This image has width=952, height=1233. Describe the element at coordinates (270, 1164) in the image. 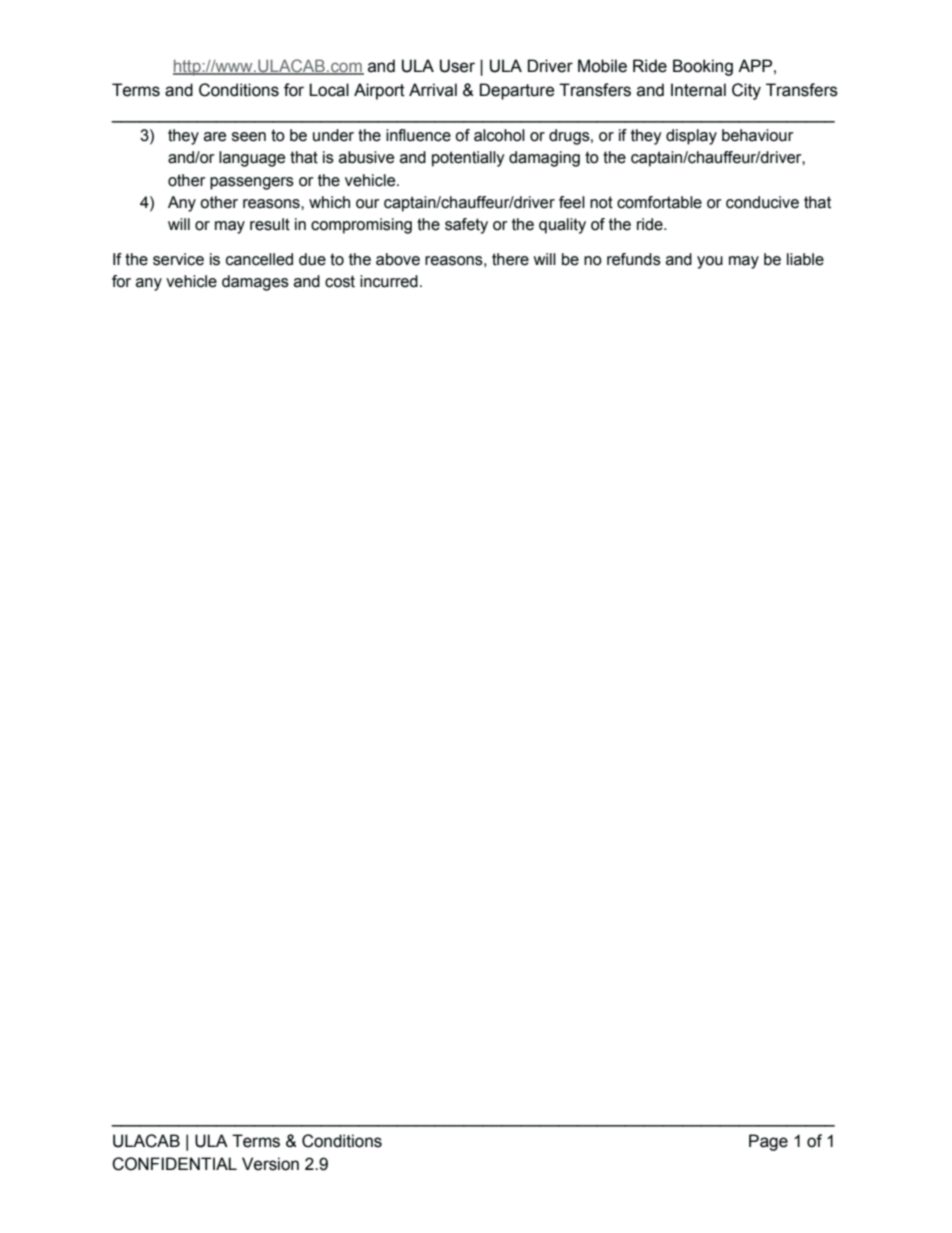

I see `Version` at that location.
